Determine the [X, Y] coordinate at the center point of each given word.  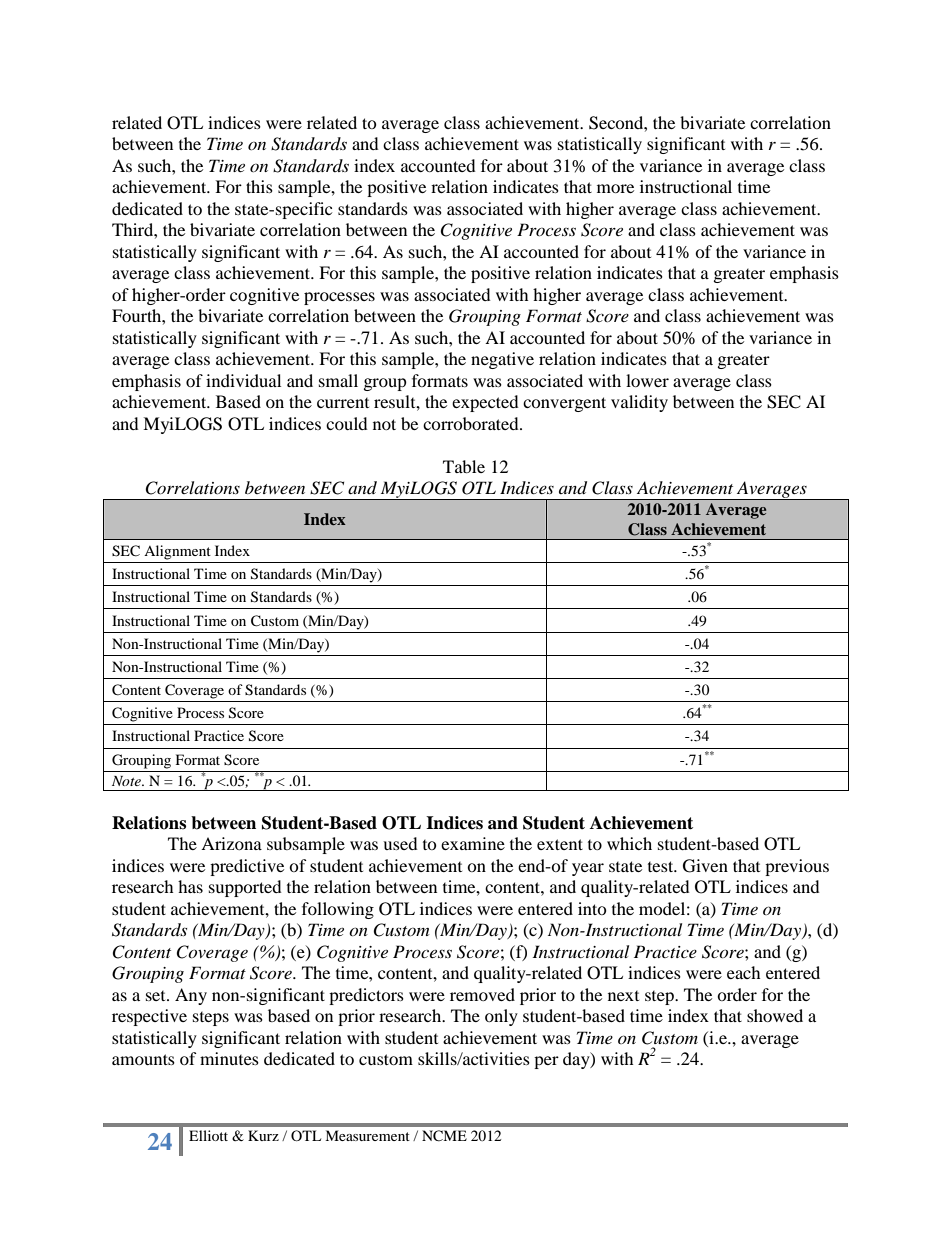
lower [647, 380]
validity [639, 403]
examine [473, 843]
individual [243, 380]
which [629, 843]
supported [245, 888]
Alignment [177, 552]
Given [705, 866]
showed [775, 1015]
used [400, 843]
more [615, 188]
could [347, 423]
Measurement [367, 1135]
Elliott [208, 1135]
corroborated [472, 423]
